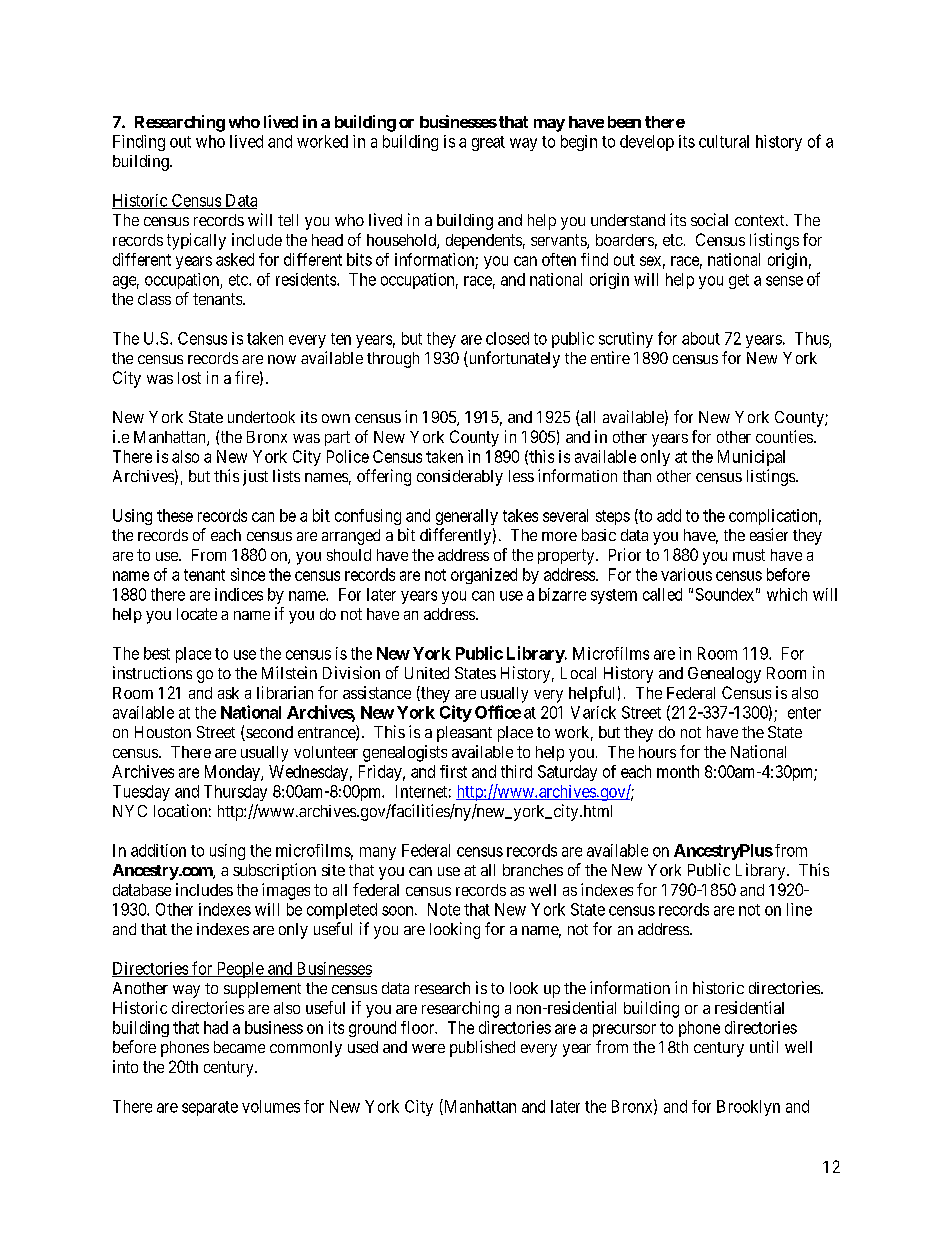  I want to click on separate, so click(210, 1108).
